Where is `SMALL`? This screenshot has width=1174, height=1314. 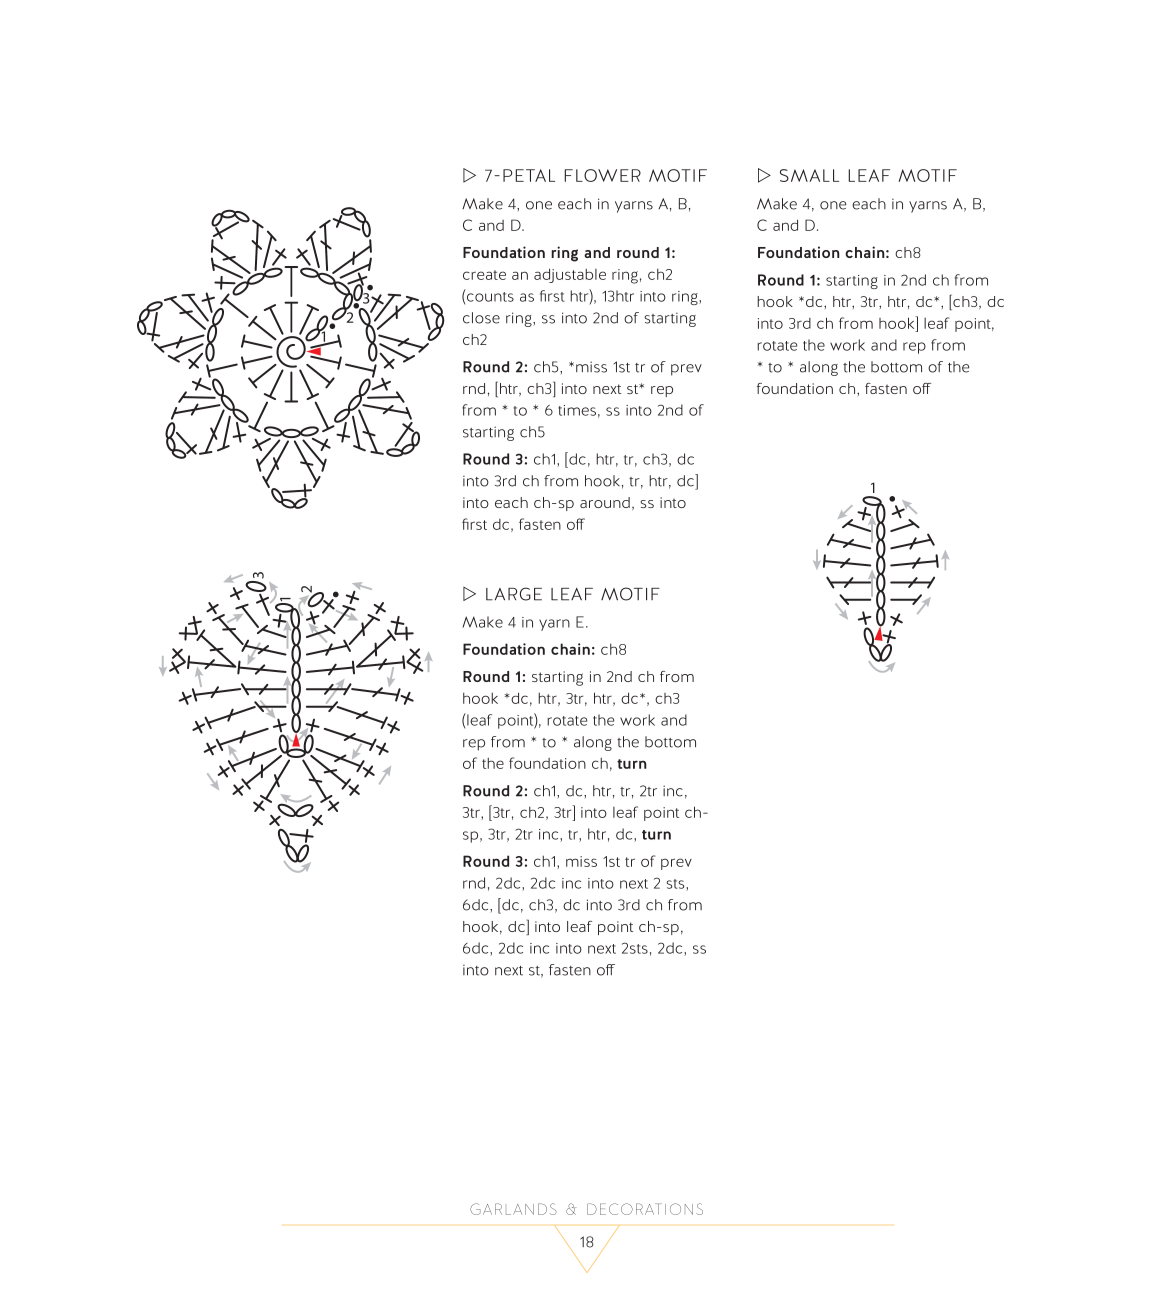 SMALL is located at coordinates (809, 175).
